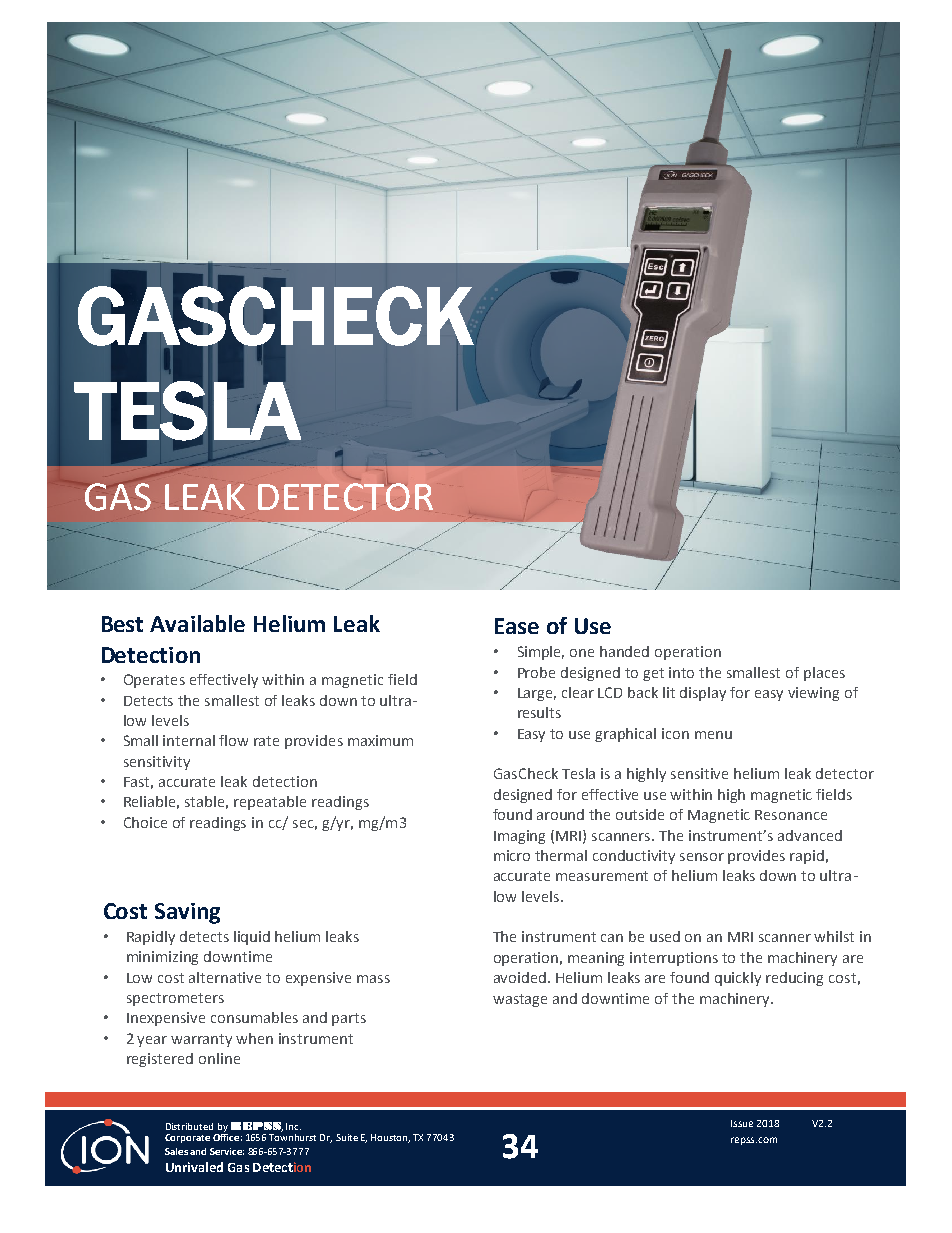  Describe the element at coordinates (702, 857) in the page. I see `sensor` at that location.
